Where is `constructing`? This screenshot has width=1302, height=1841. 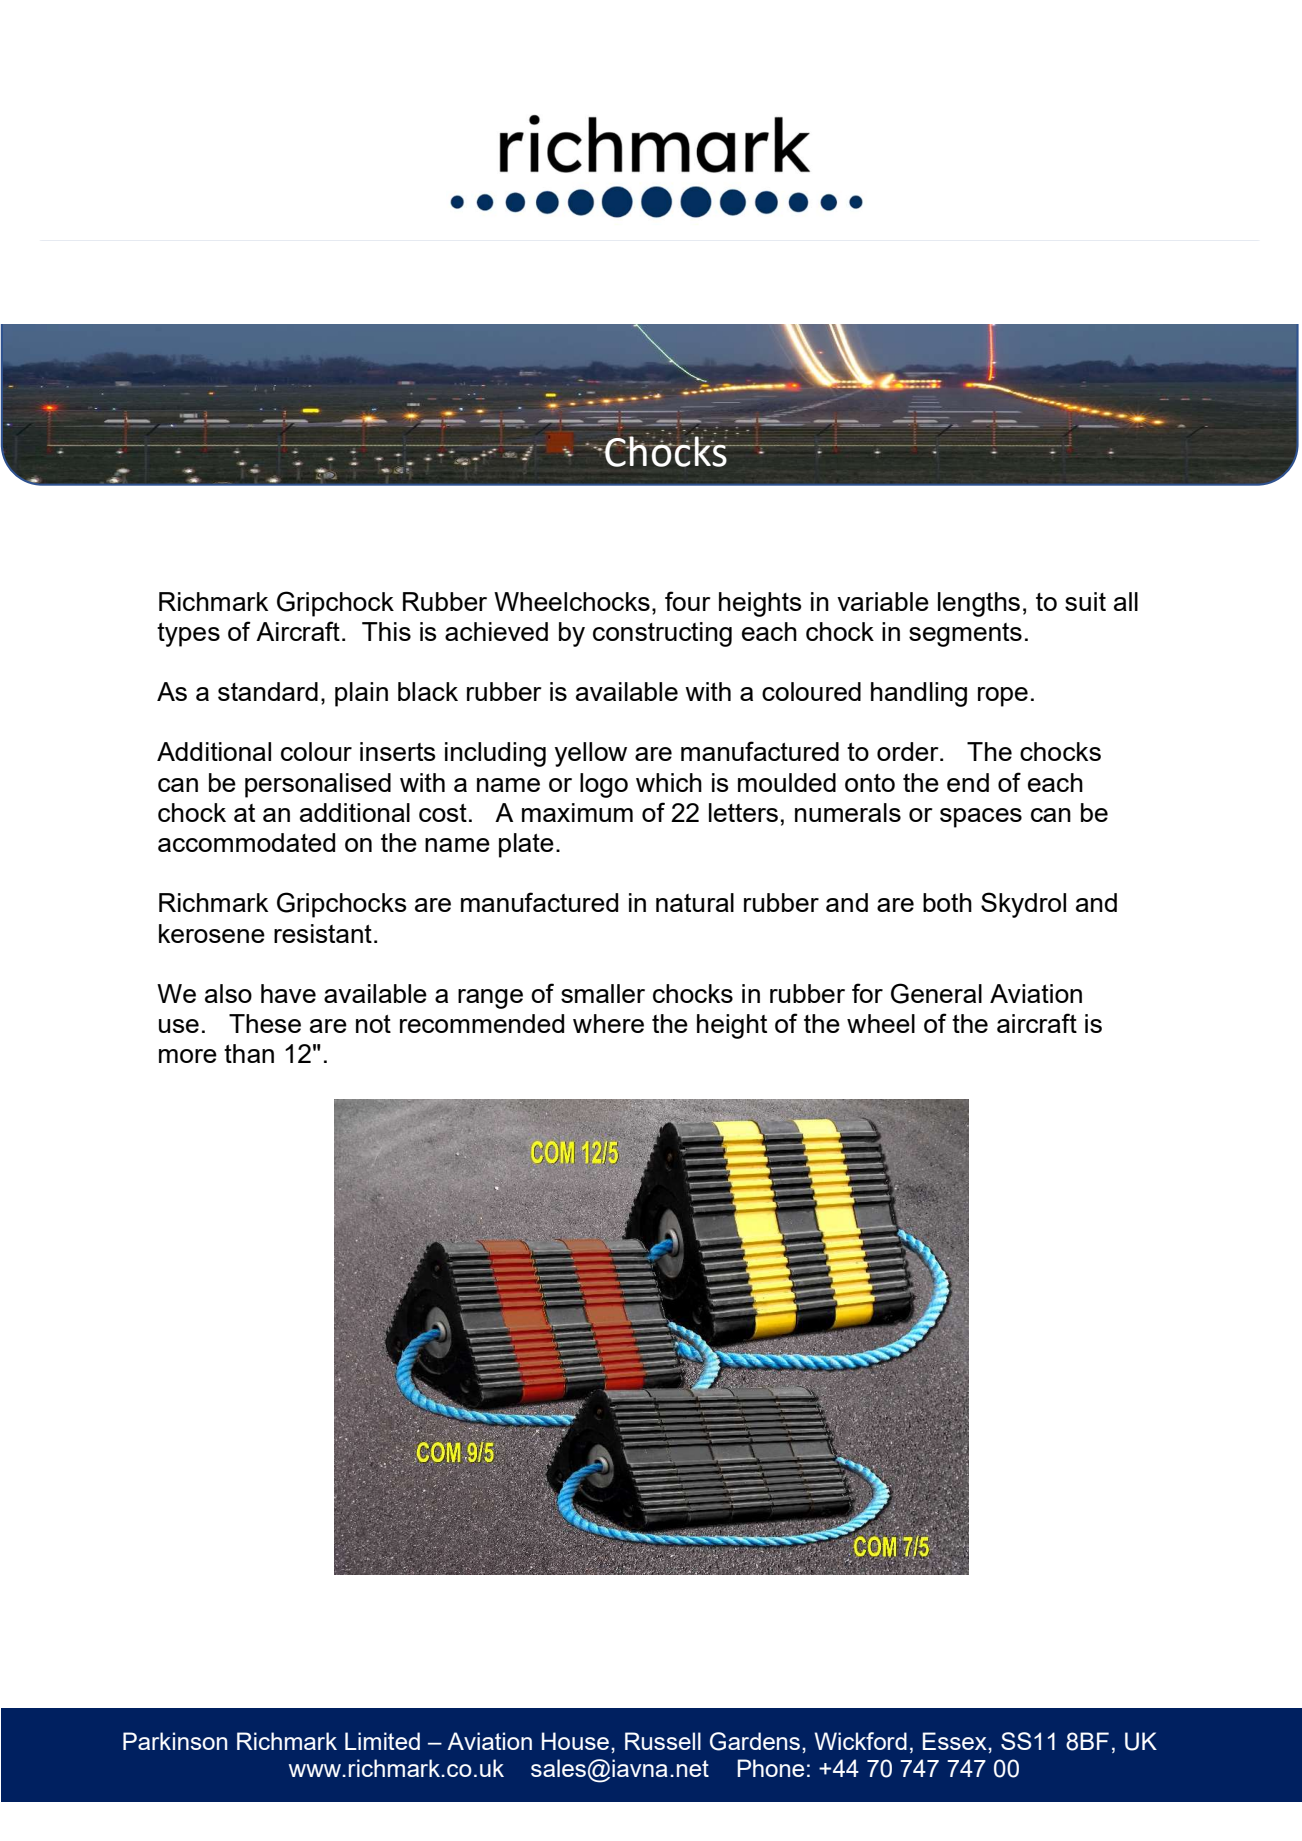 constructing is located at coordinates (662, 634).
